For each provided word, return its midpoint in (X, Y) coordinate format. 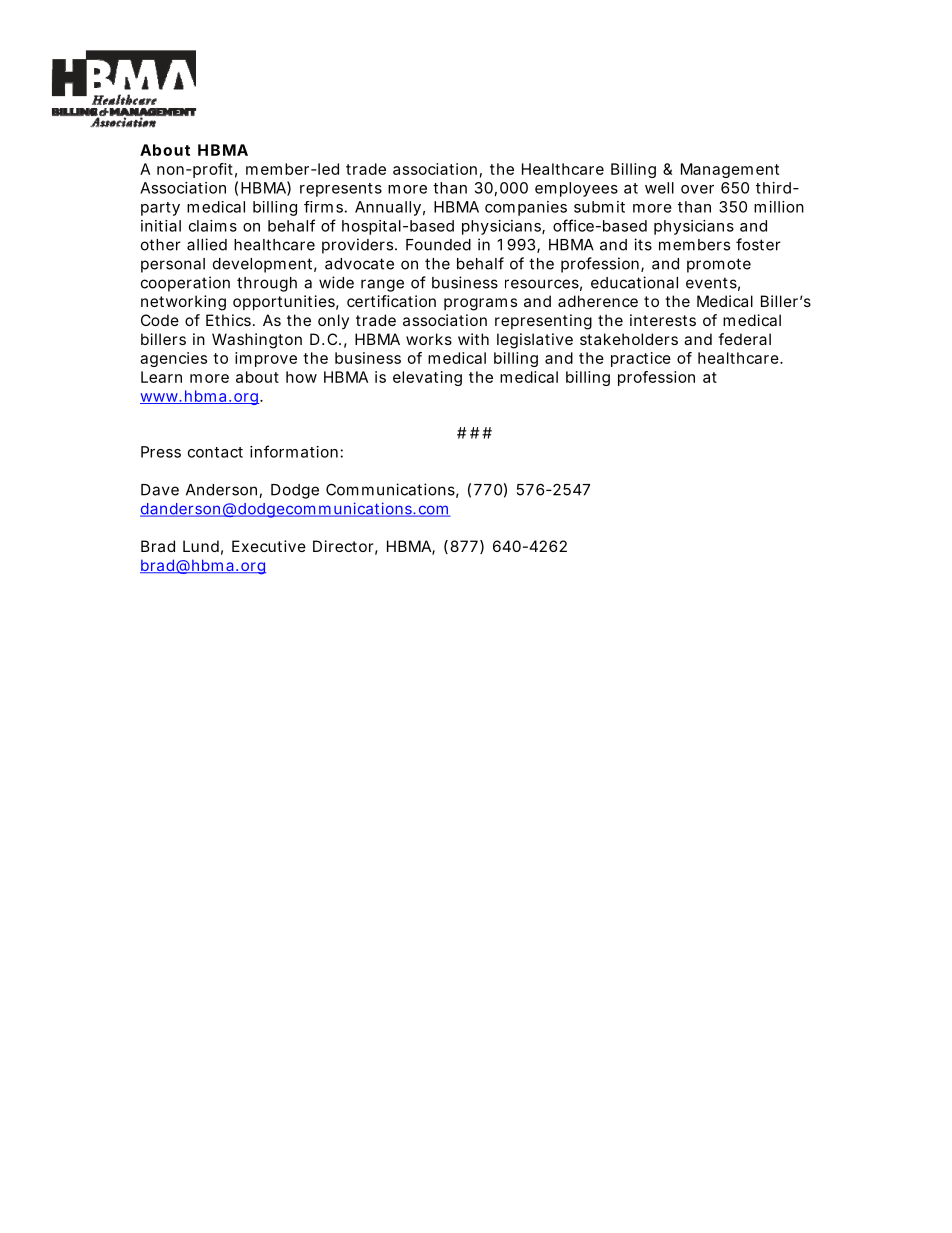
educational (634, 282)
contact (215, 452)
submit (599, 207)
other (161, 245)
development (262, 265)
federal (744, 339)
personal (173, 265)
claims (213, 226)
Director (343, 546)
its (643, 244)
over (697, 189)
